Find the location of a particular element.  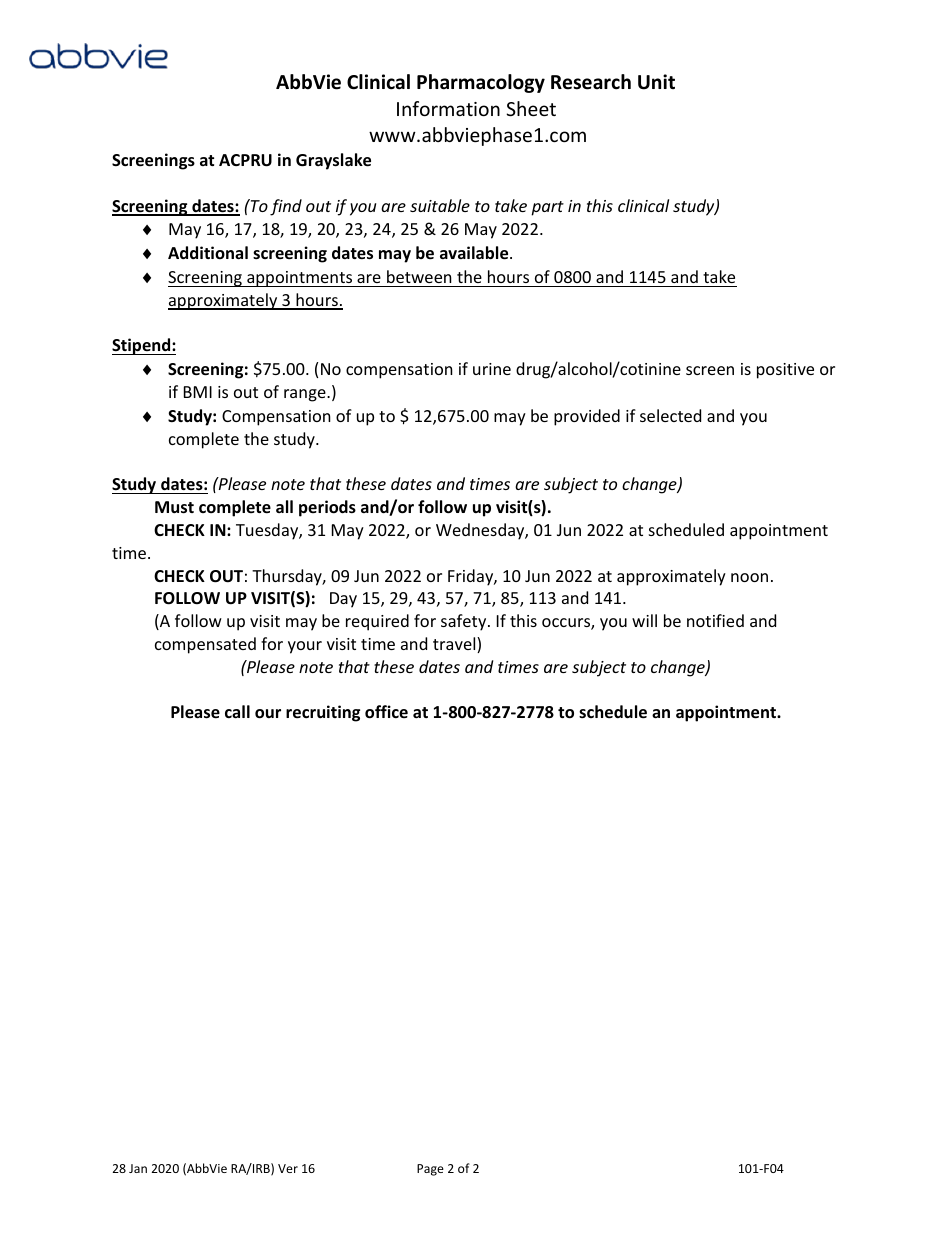

Information is located at coordinates (448, 108).
